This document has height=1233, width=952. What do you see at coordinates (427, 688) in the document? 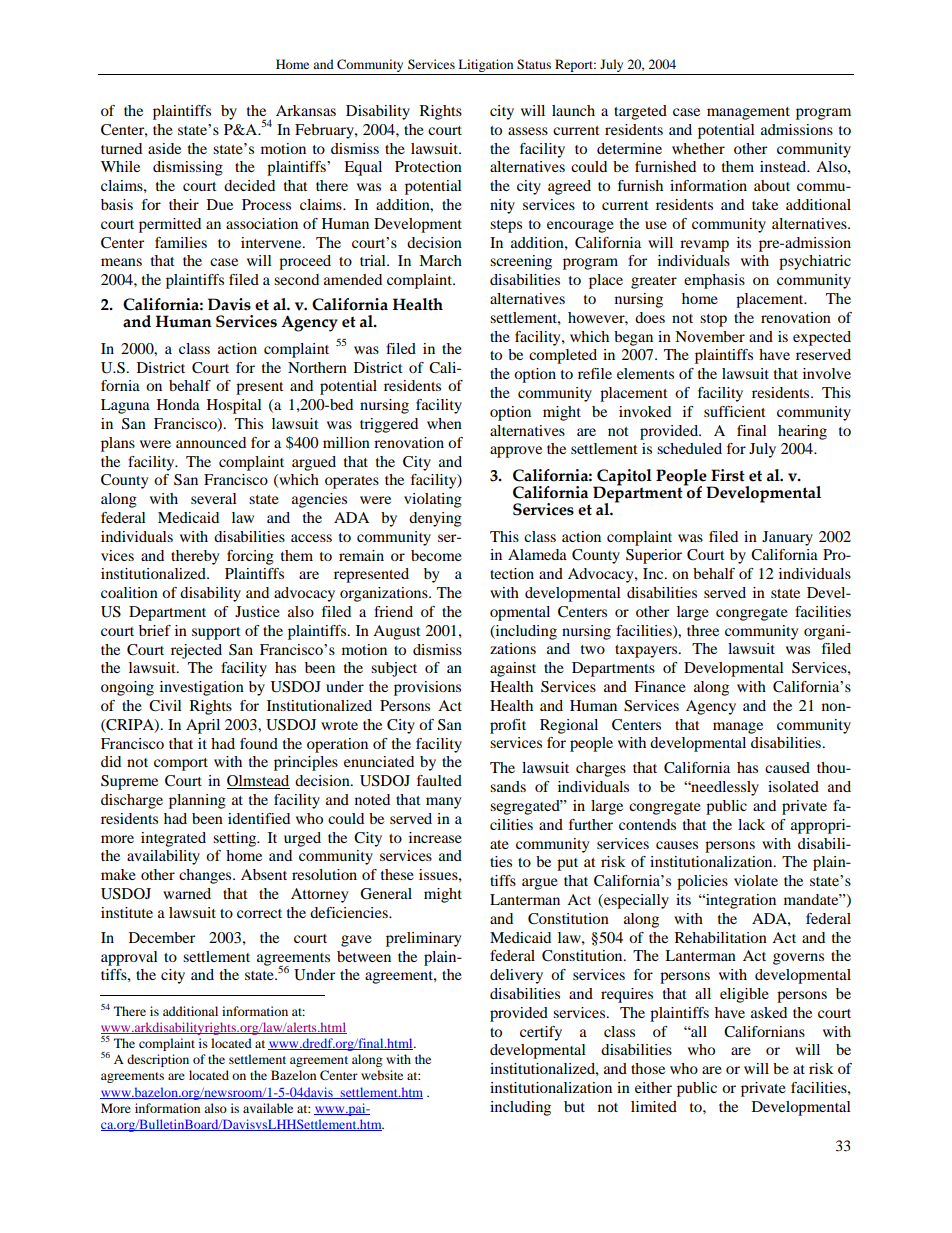
I see `provisions` at bounding box center [427, 688].
